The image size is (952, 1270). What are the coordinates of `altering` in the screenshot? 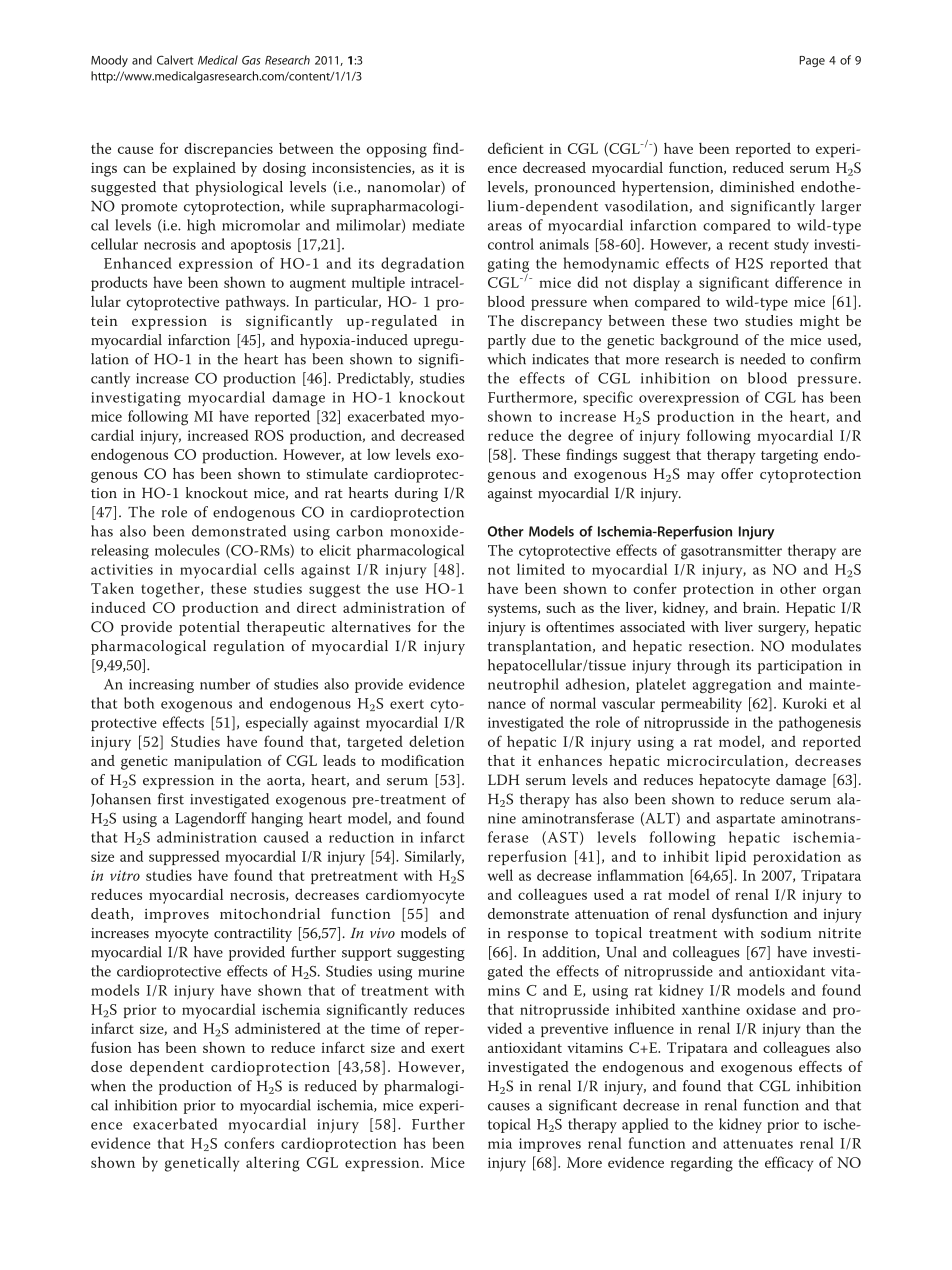 It's located at (273, 1164).
